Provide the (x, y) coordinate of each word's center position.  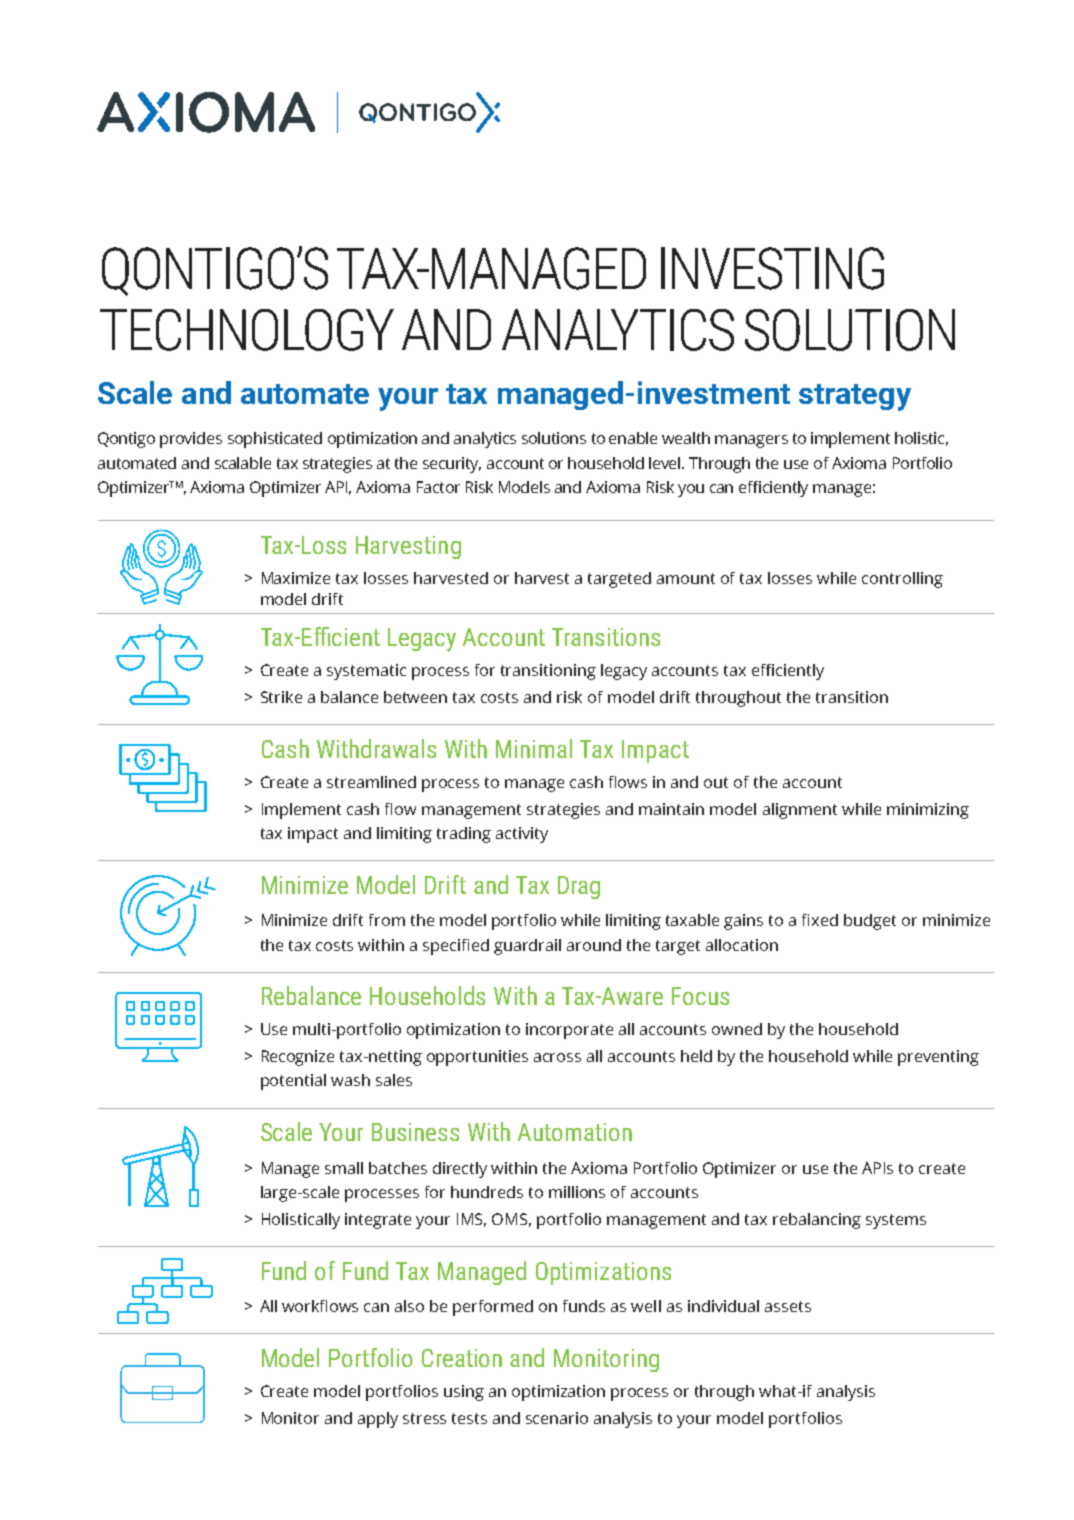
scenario (557, 1418)
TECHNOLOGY (247, 330)
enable (633, 438)
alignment (800, 811)
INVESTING (772, 268)
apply (378, 1420)
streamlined (371, 782)
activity (522, 835)
